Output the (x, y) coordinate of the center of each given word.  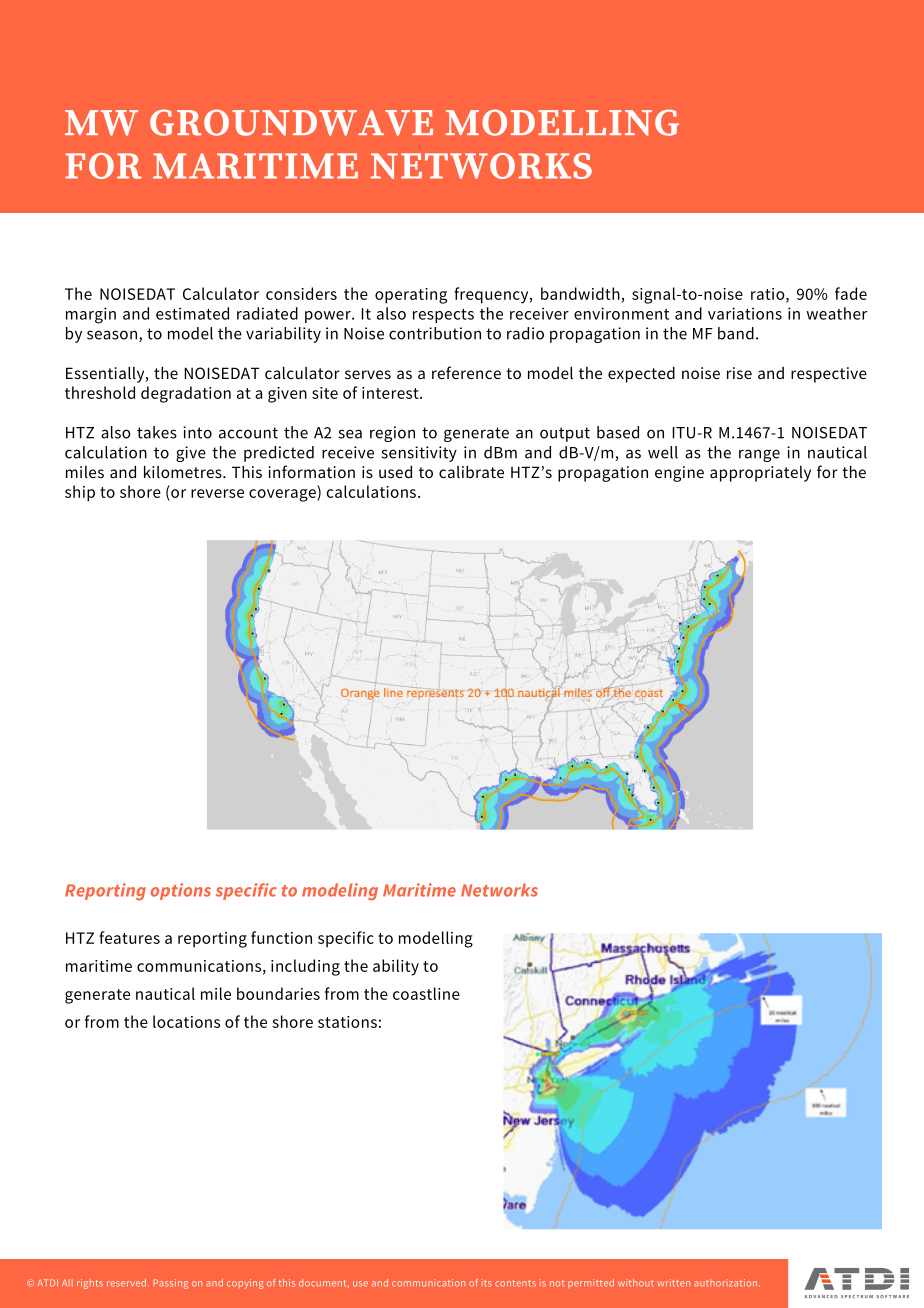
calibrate (471, 471)
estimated (192, 313)
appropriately (760, 474)
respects (443, 316)
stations (347, 1022)
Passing (170, 1284)
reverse (217, 493)
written (673, 1283)
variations (745, 313)
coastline (426, 993)
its (487, 1283)
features (129, 937)
